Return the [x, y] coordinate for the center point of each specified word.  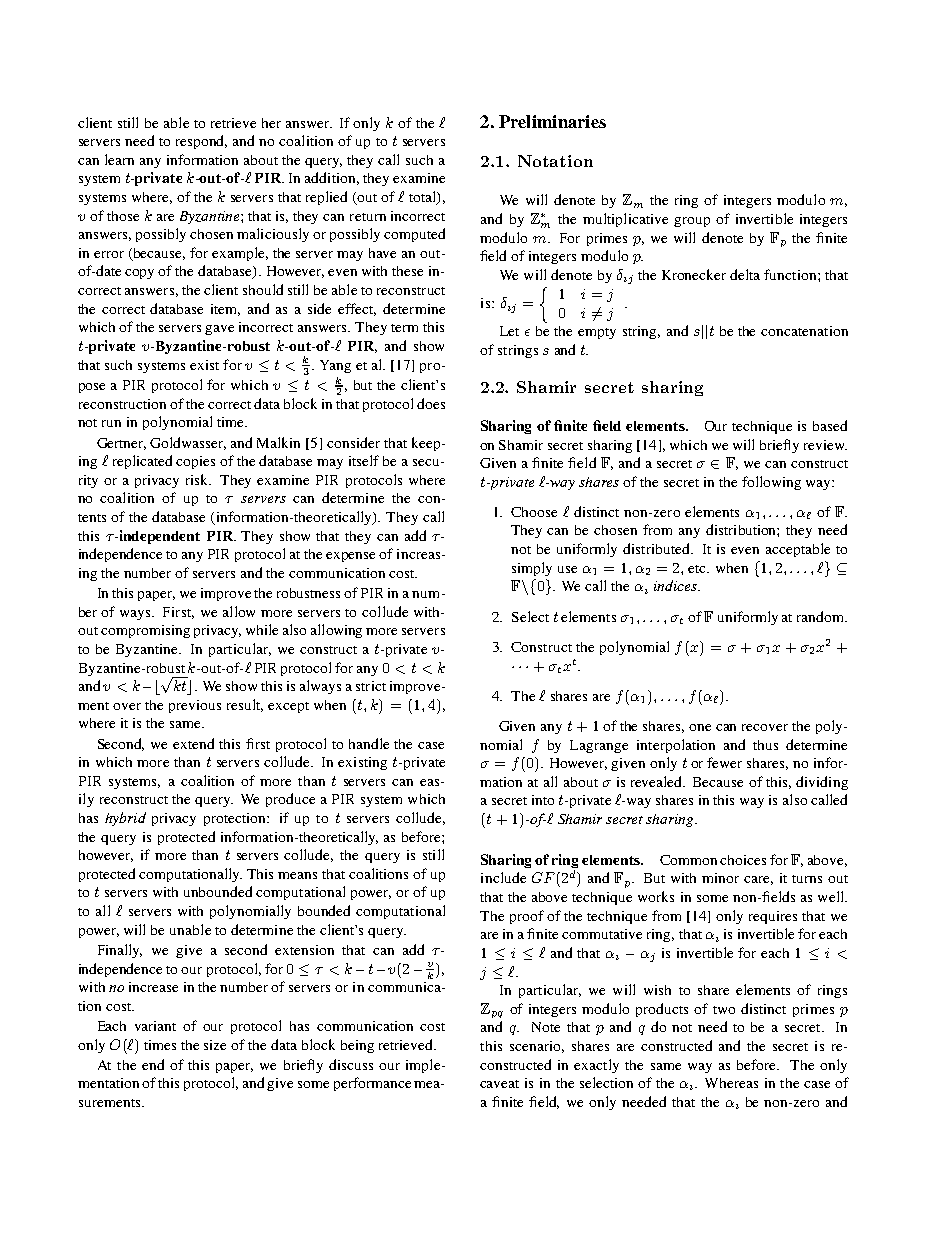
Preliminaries [552, 121]
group [692, 222]
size [215, 1045]
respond [201, 142]
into [543, 800]
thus [765, 745]
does [431, 403]
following [771, 483]
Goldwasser [188, 443]
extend [193, 743]
